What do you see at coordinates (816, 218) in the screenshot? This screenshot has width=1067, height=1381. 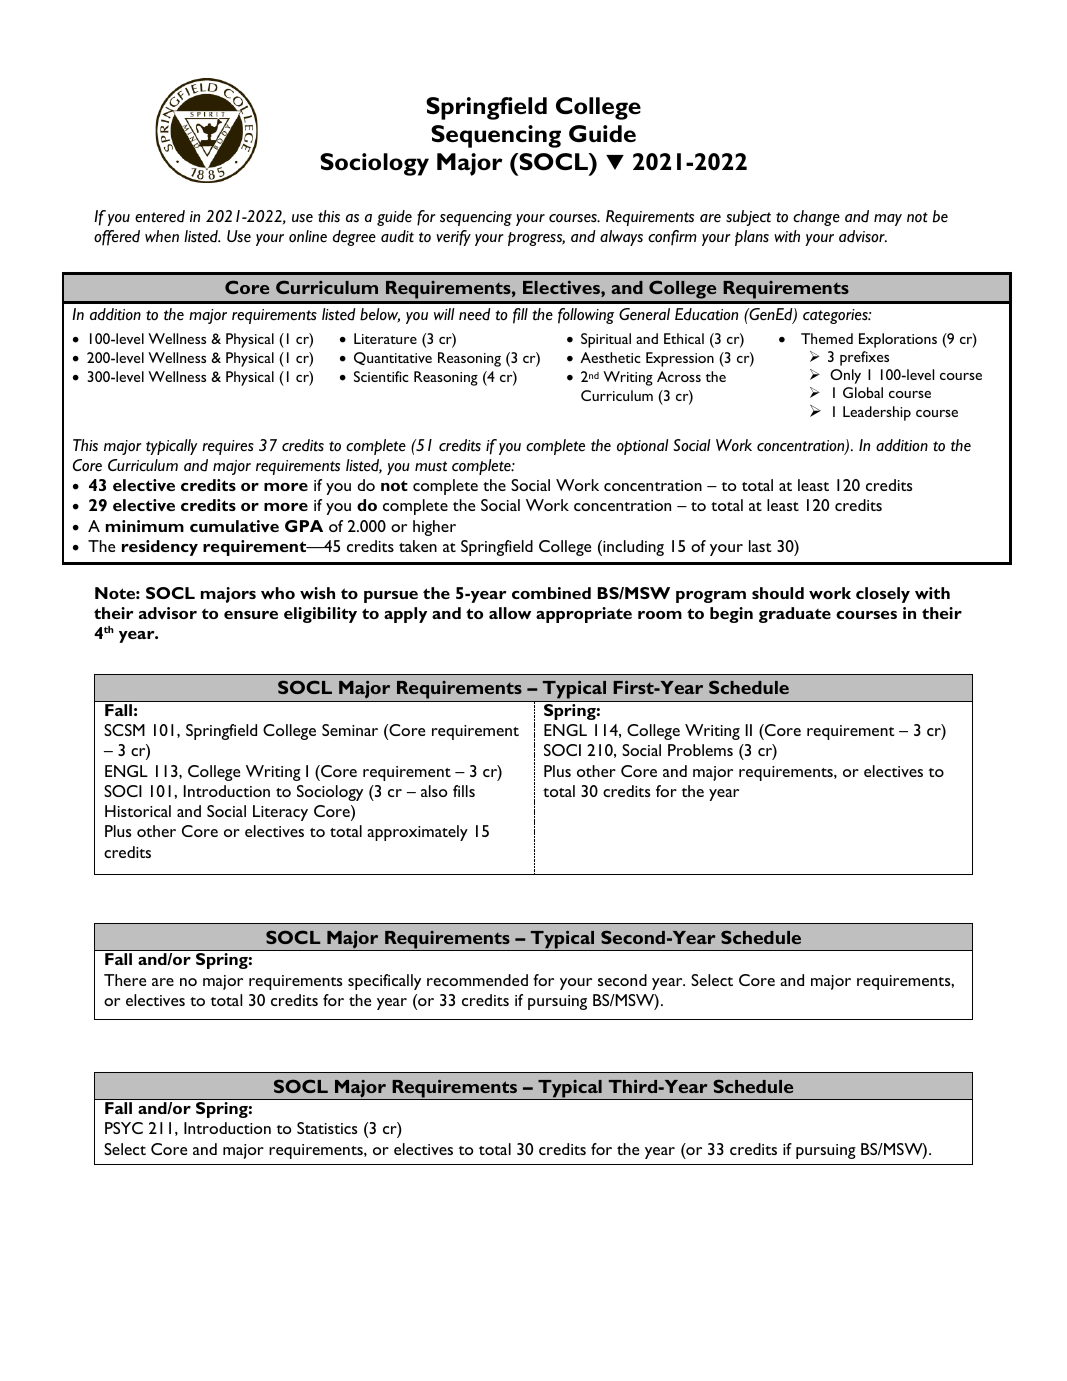 I see `change` at bounding box center [816, 218].
